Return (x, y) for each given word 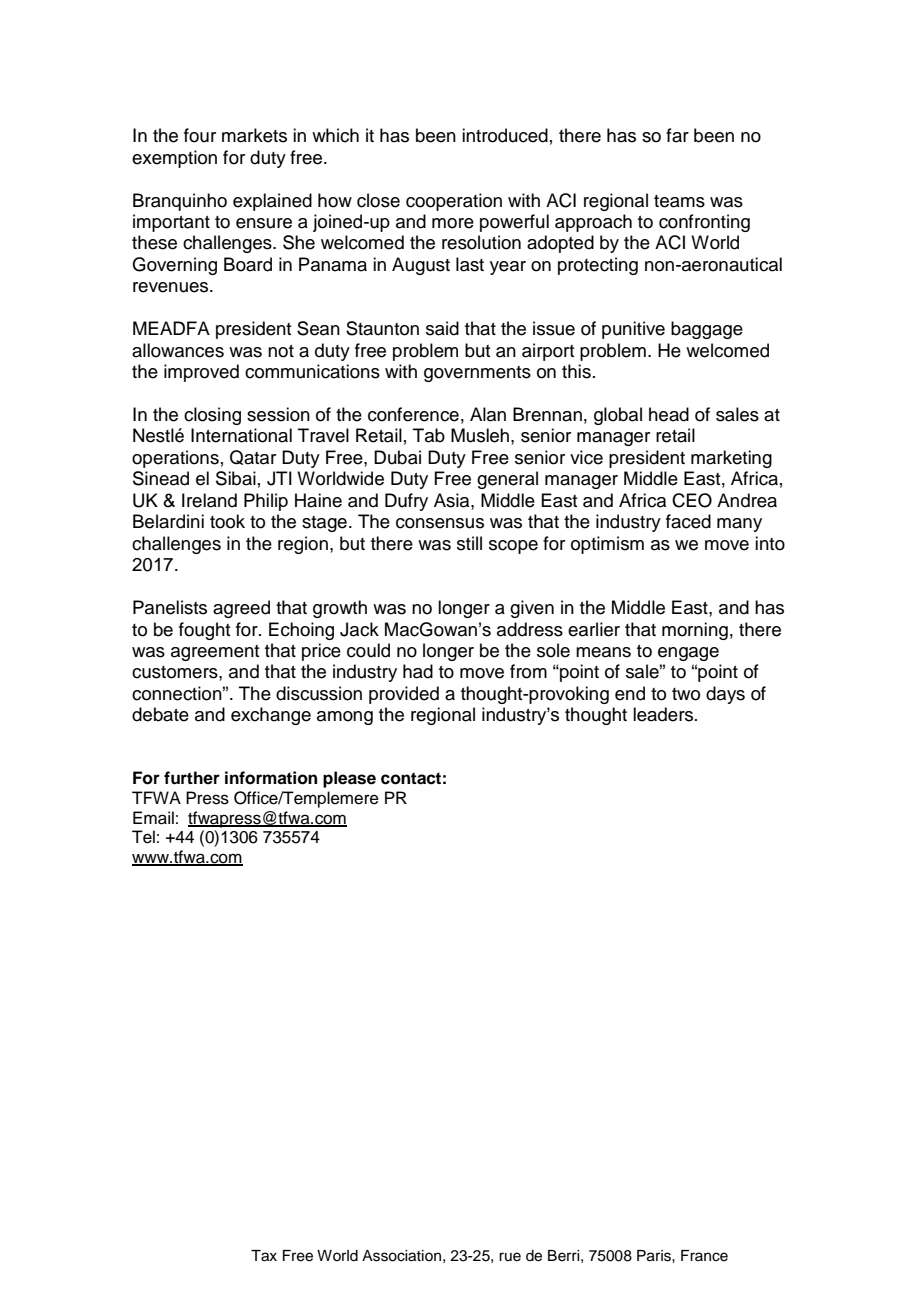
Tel (143, 837)
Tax (264, 1256)
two (686, 694)
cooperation (454, 202)
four (200, 135)
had (418, 671)
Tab (429, 435)
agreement (215, 653)
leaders (664, 714)
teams (679, 201)
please (349, 779)
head (669, 414)
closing (212, 416)
